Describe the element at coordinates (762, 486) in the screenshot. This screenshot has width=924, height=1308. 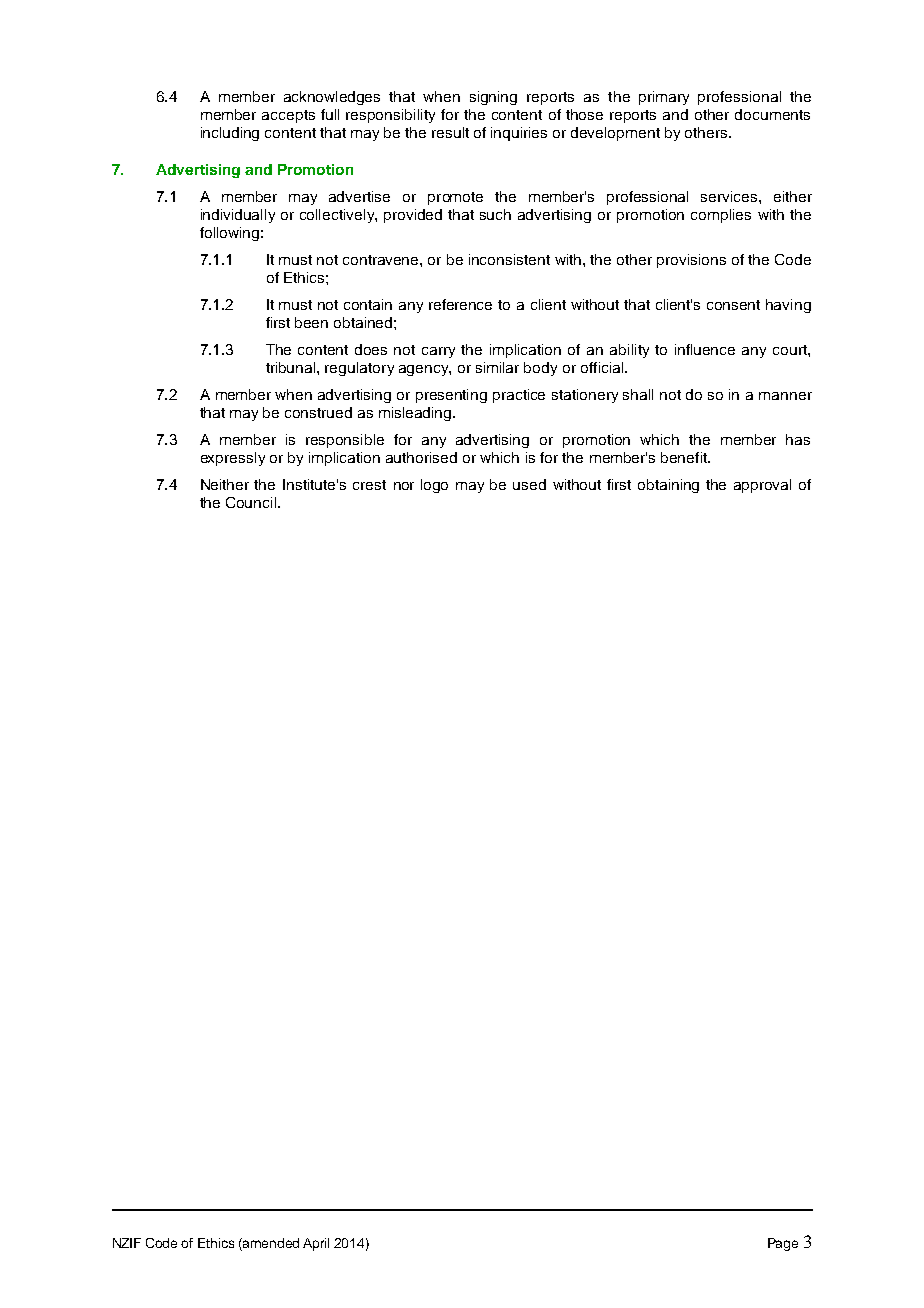
I see `approval` at that location.
